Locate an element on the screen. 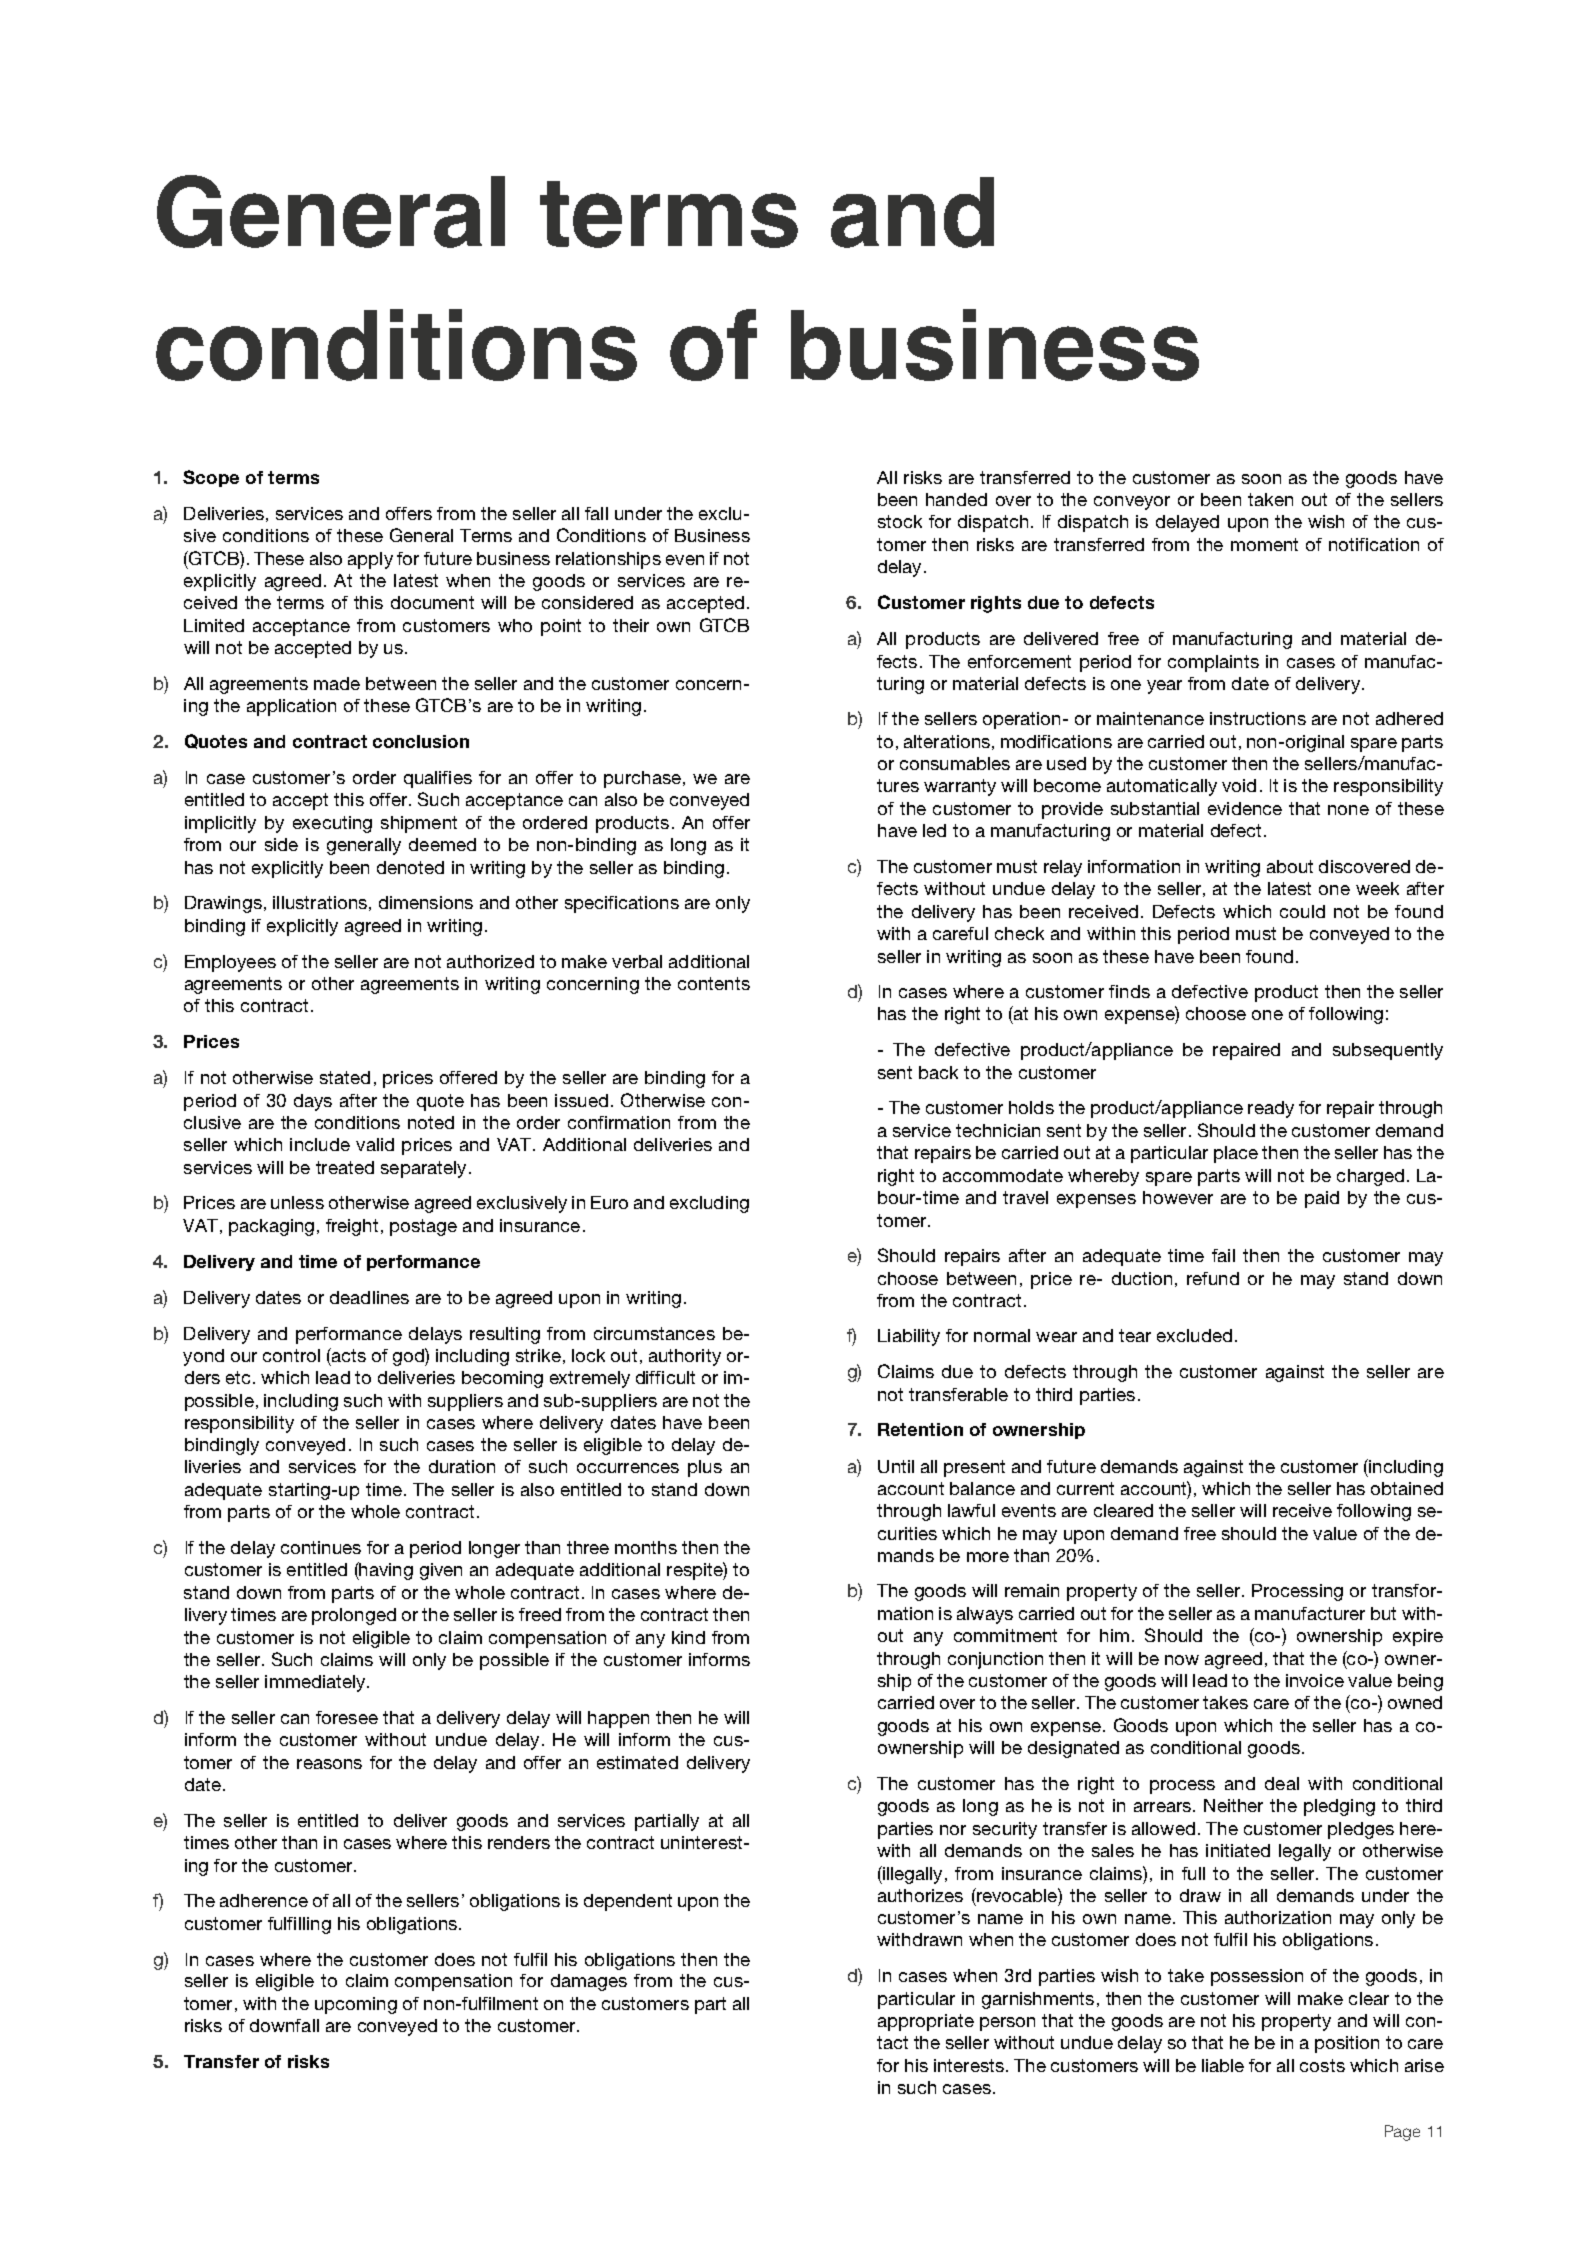 The width and height of the screenshot is (1594, 2254). Liability is located at coordinates (909, 1337).
